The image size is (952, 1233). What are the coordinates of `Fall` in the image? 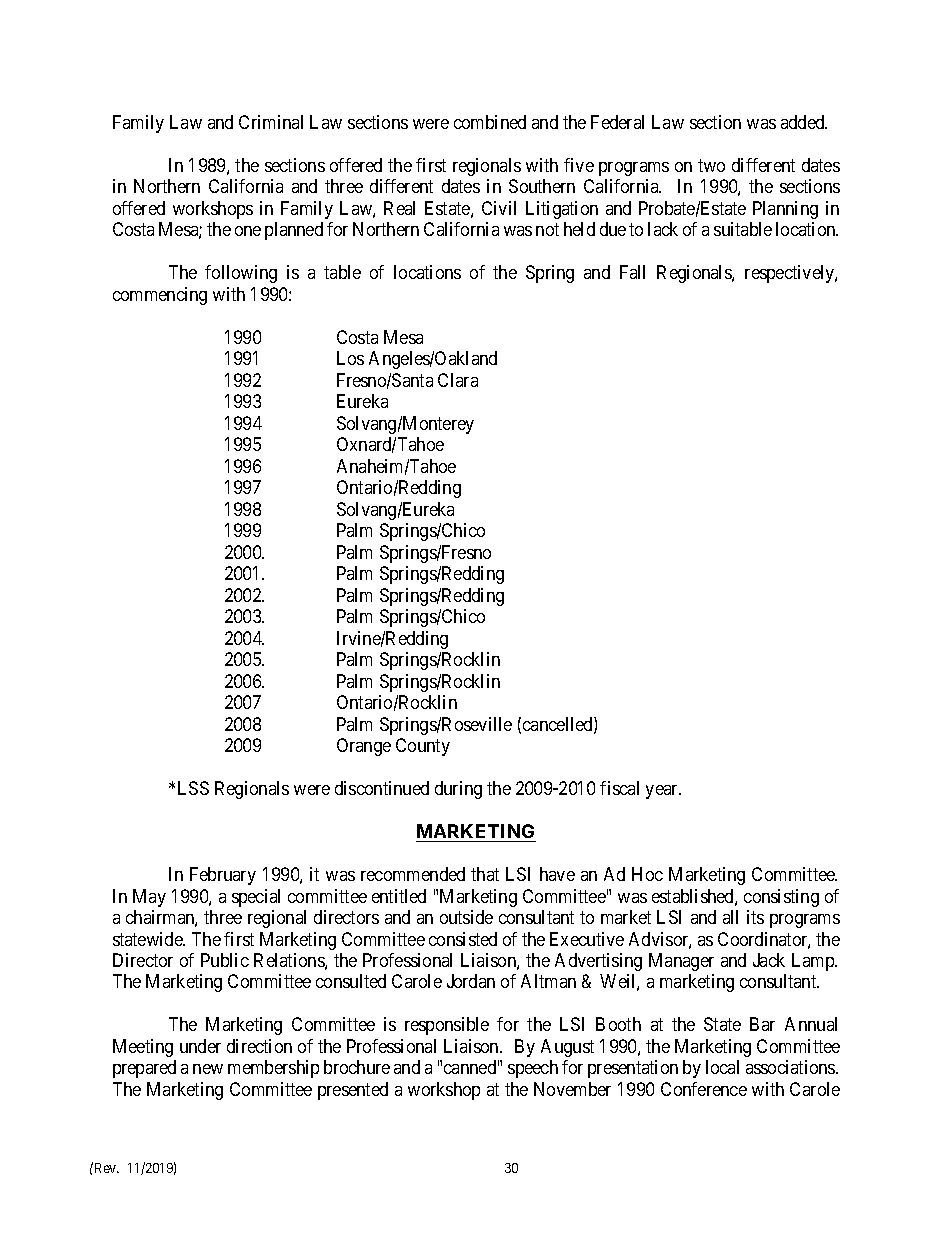 It's located at (632, 272).
